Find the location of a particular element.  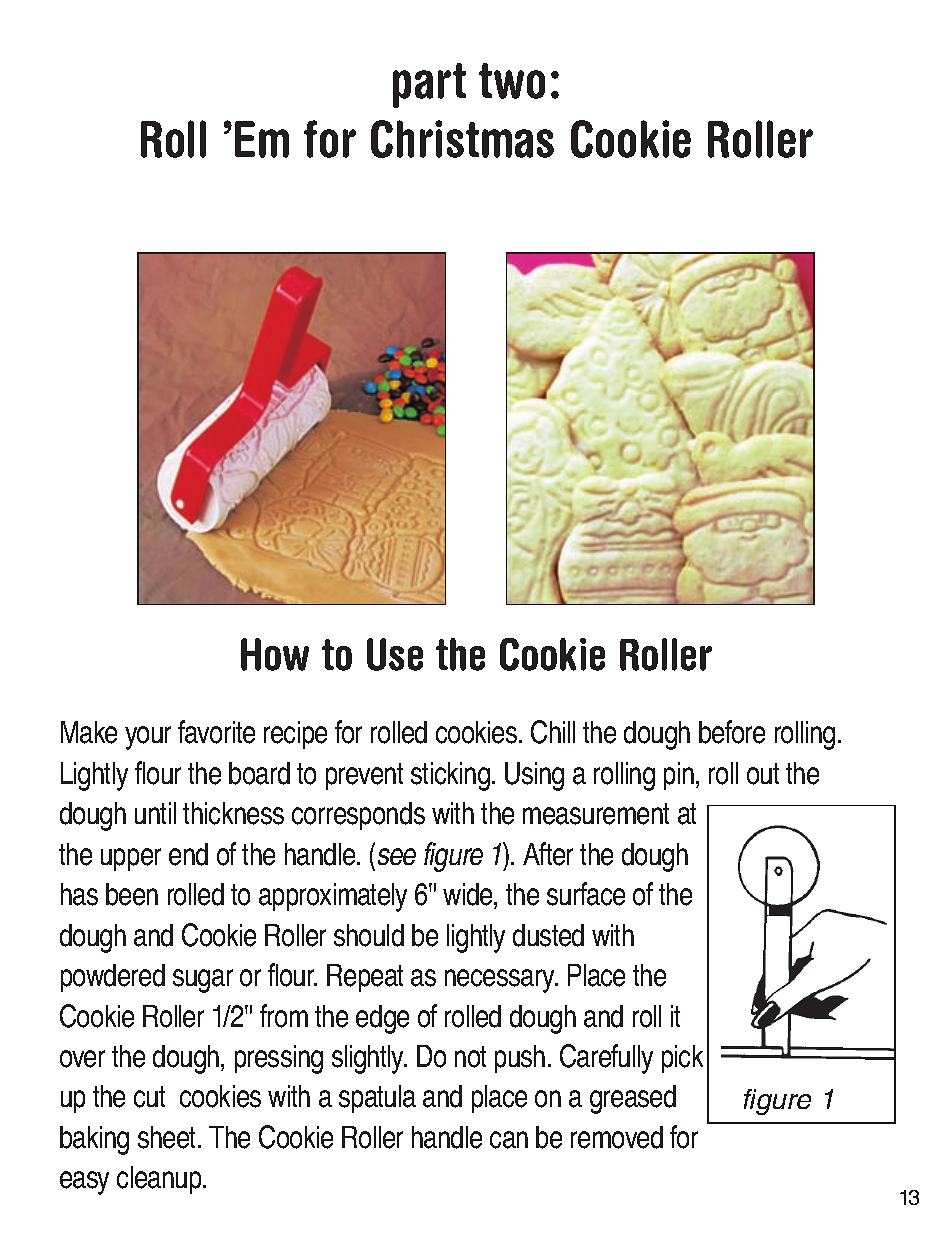

part is located at coordinates (429, 85).
